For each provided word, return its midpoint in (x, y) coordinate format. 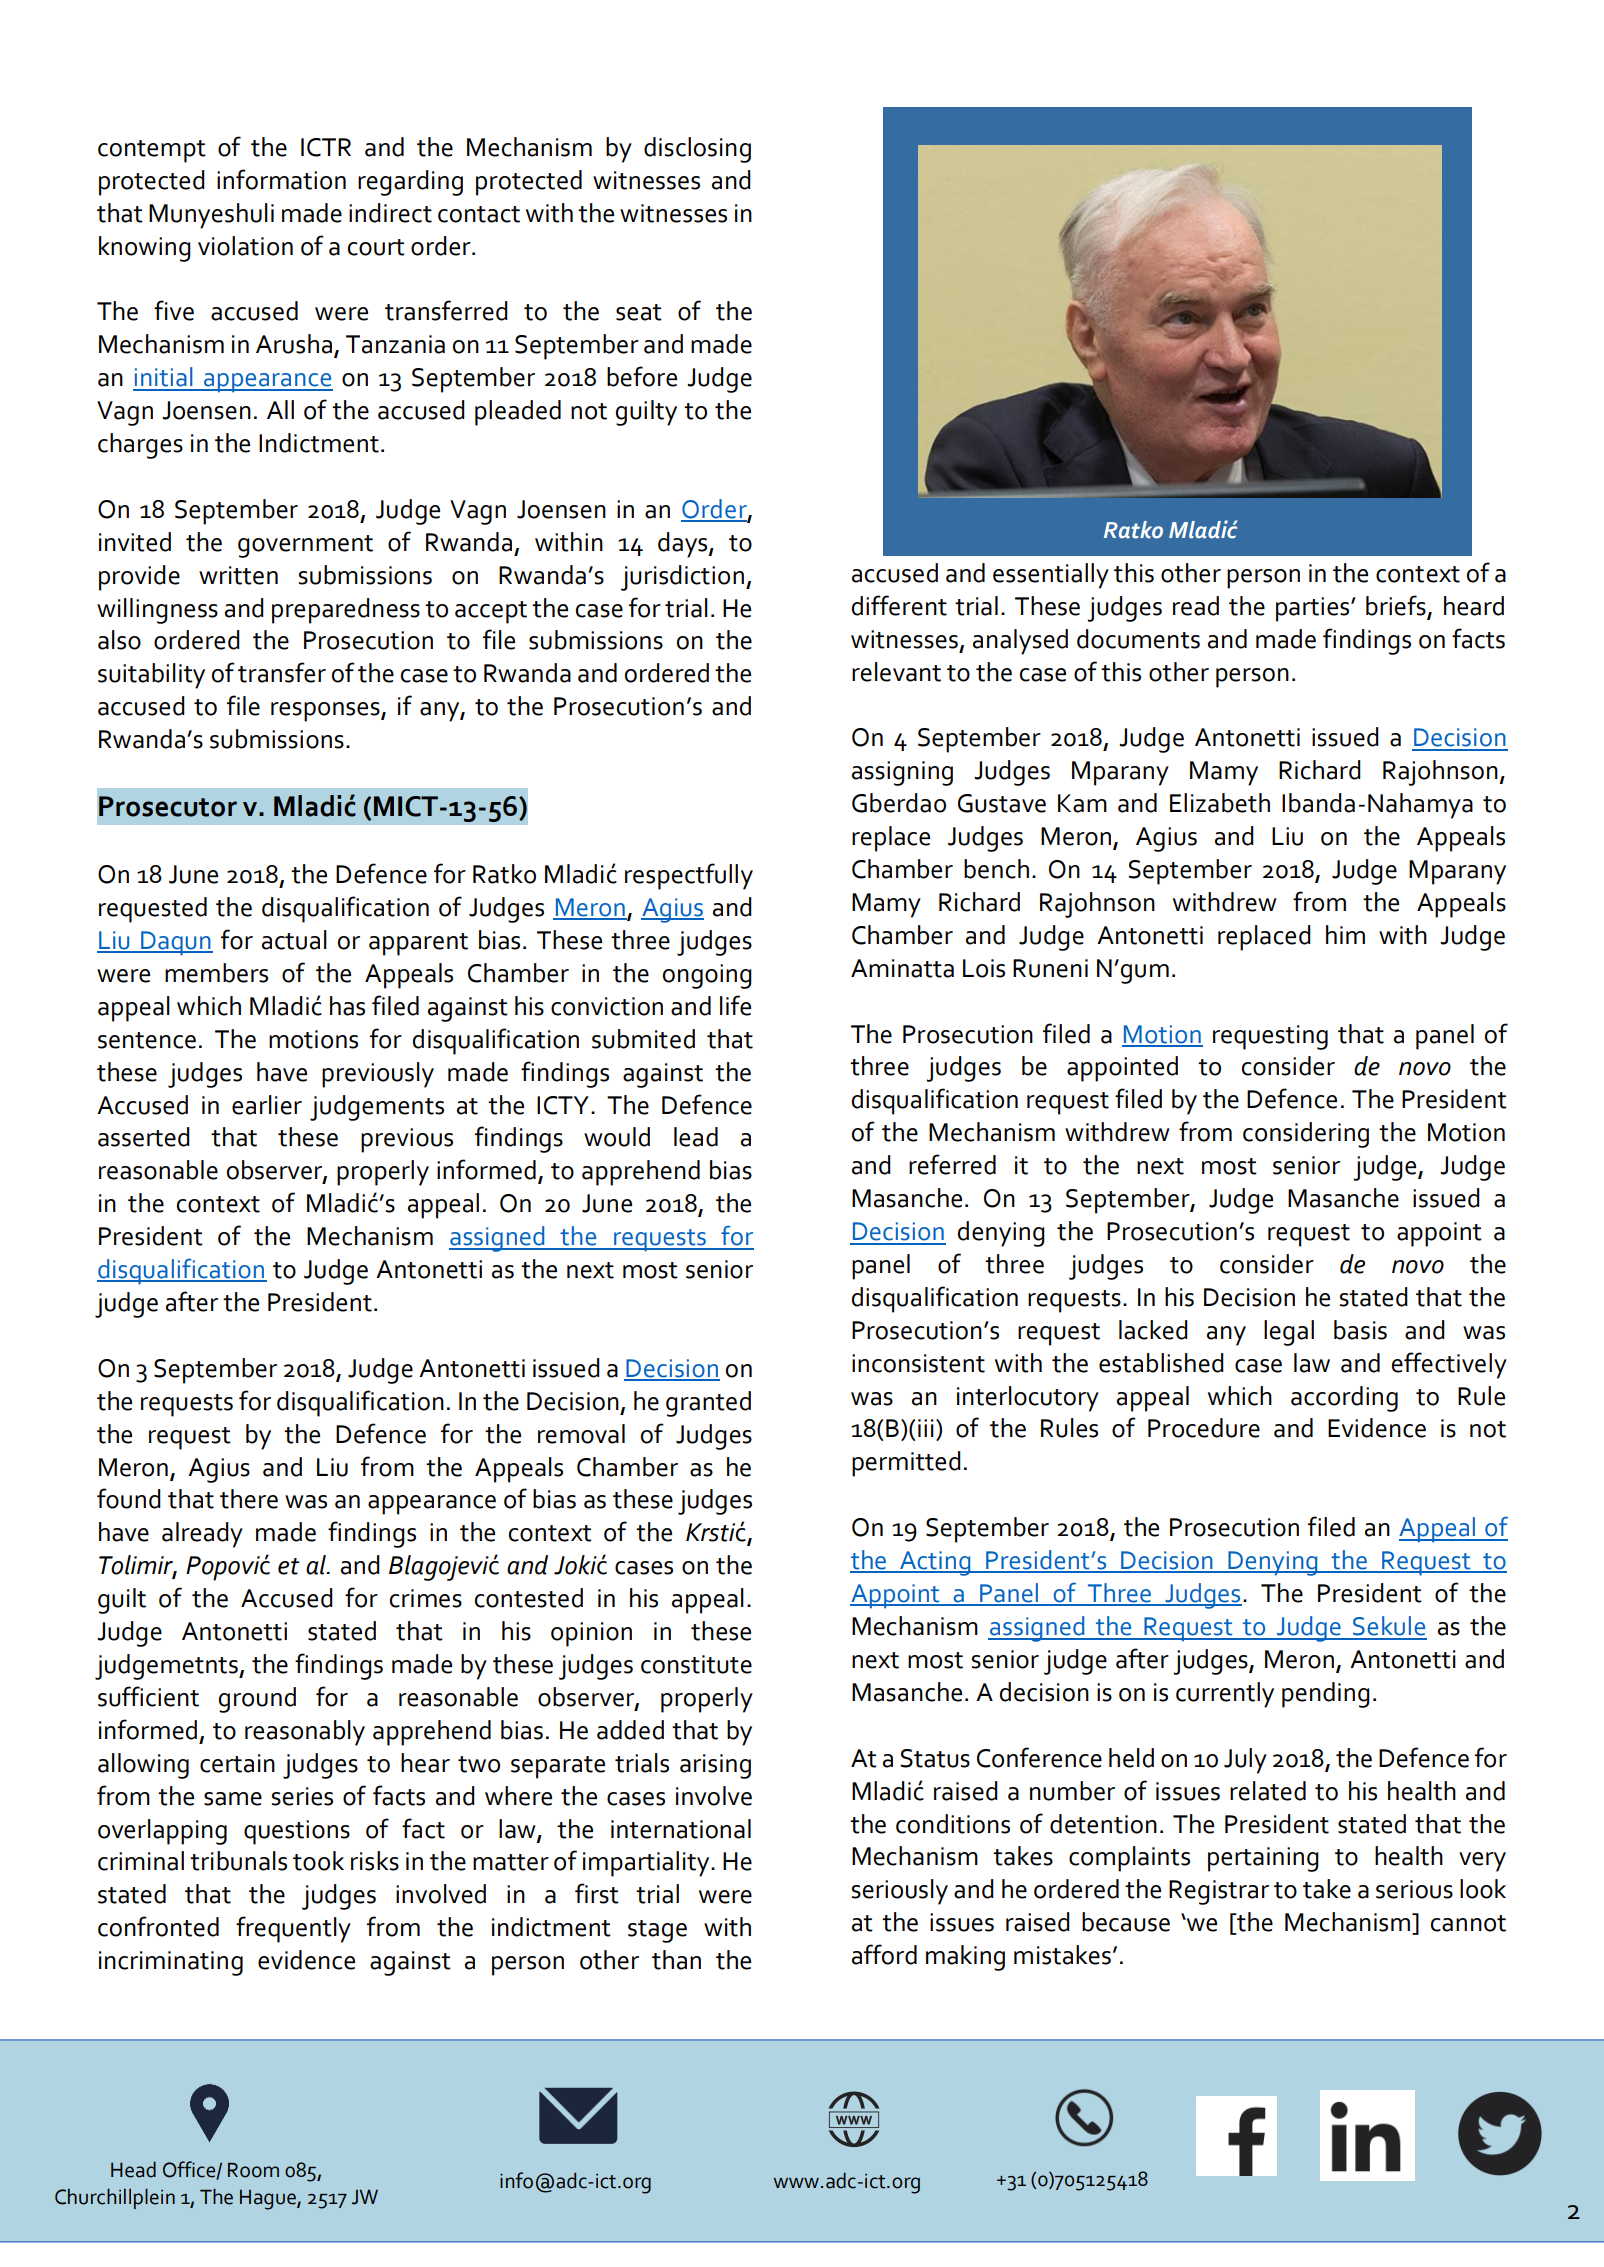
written (238, 575)
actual (294, 940)
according (1344, 1399)
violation (245, 246)
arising (715, 1766)
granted (708, 1404)
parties (1314, 609)
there (249, 1499)
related (1268, 1791)
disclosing (697, 150)
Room (253, 2170)
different (899, 605)
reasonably (305, 1733)
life (735, 1005)
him (1345, 934)
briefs (1396, 605)
